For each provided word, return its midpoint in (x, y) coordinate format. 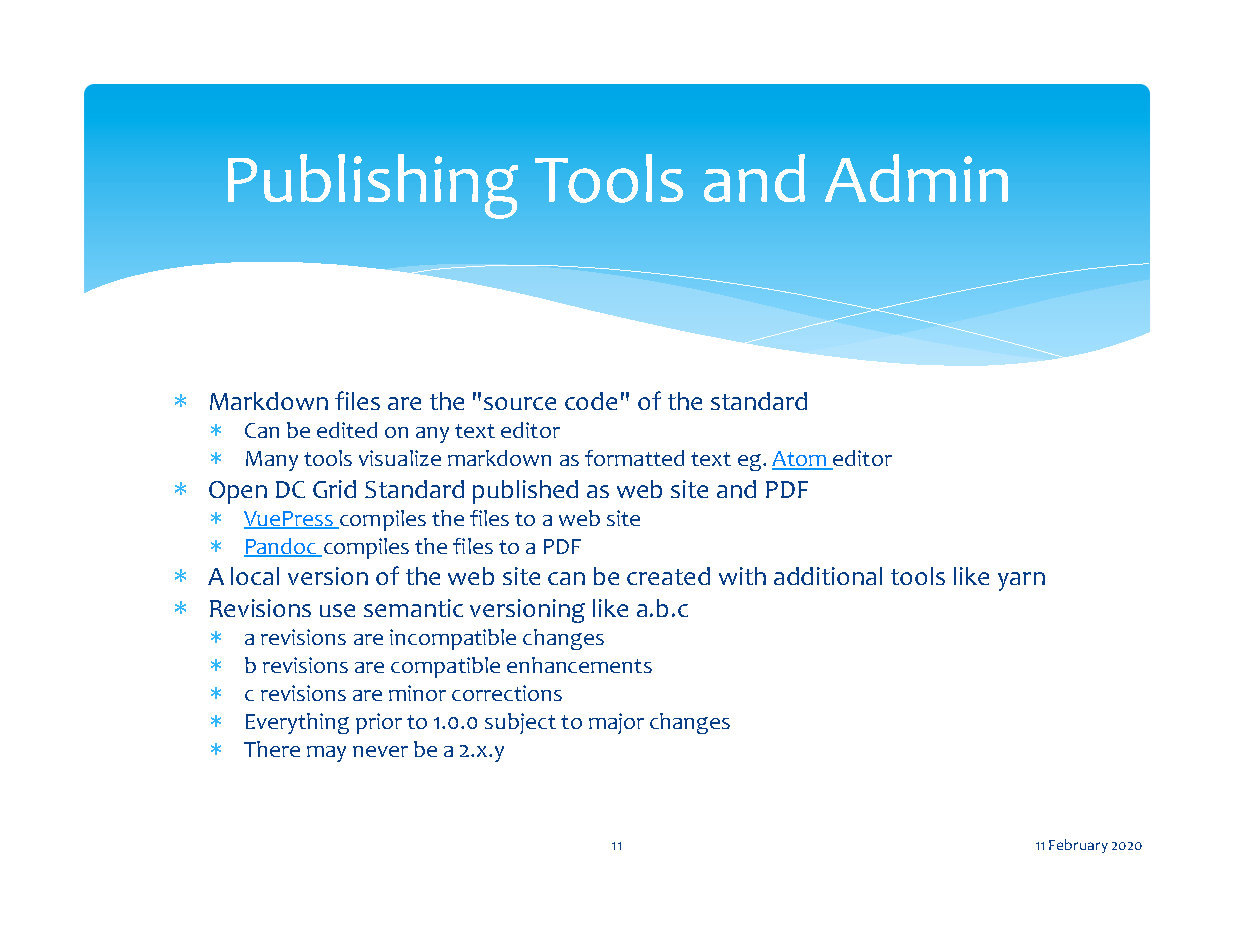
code (591, 401)
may (326, 754)
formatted (634, 458)
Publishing (373, 186)
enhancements (579, 665)
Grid (334, 489)
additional (828, 576)
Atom (800, 460)
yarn (1021, 581)
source (520, 403)
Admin (916, 178)
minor (417, 693)
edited (347, 430)
